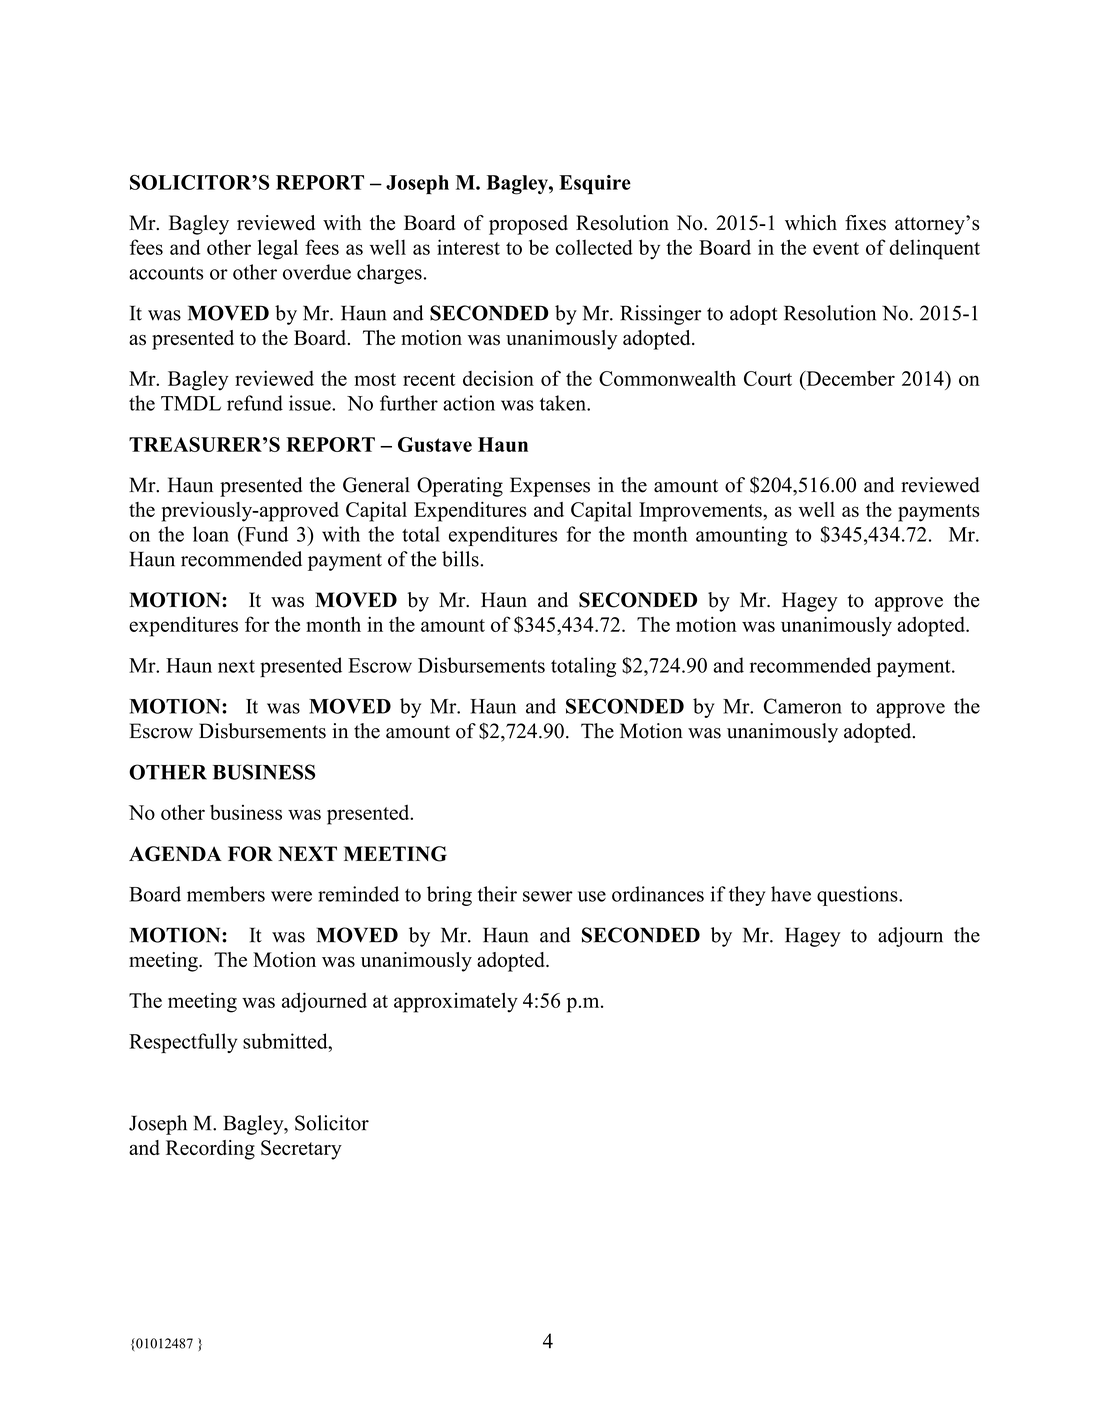 This image has height=1418, width=1096. I want to click on questions, so click(858, 896).
